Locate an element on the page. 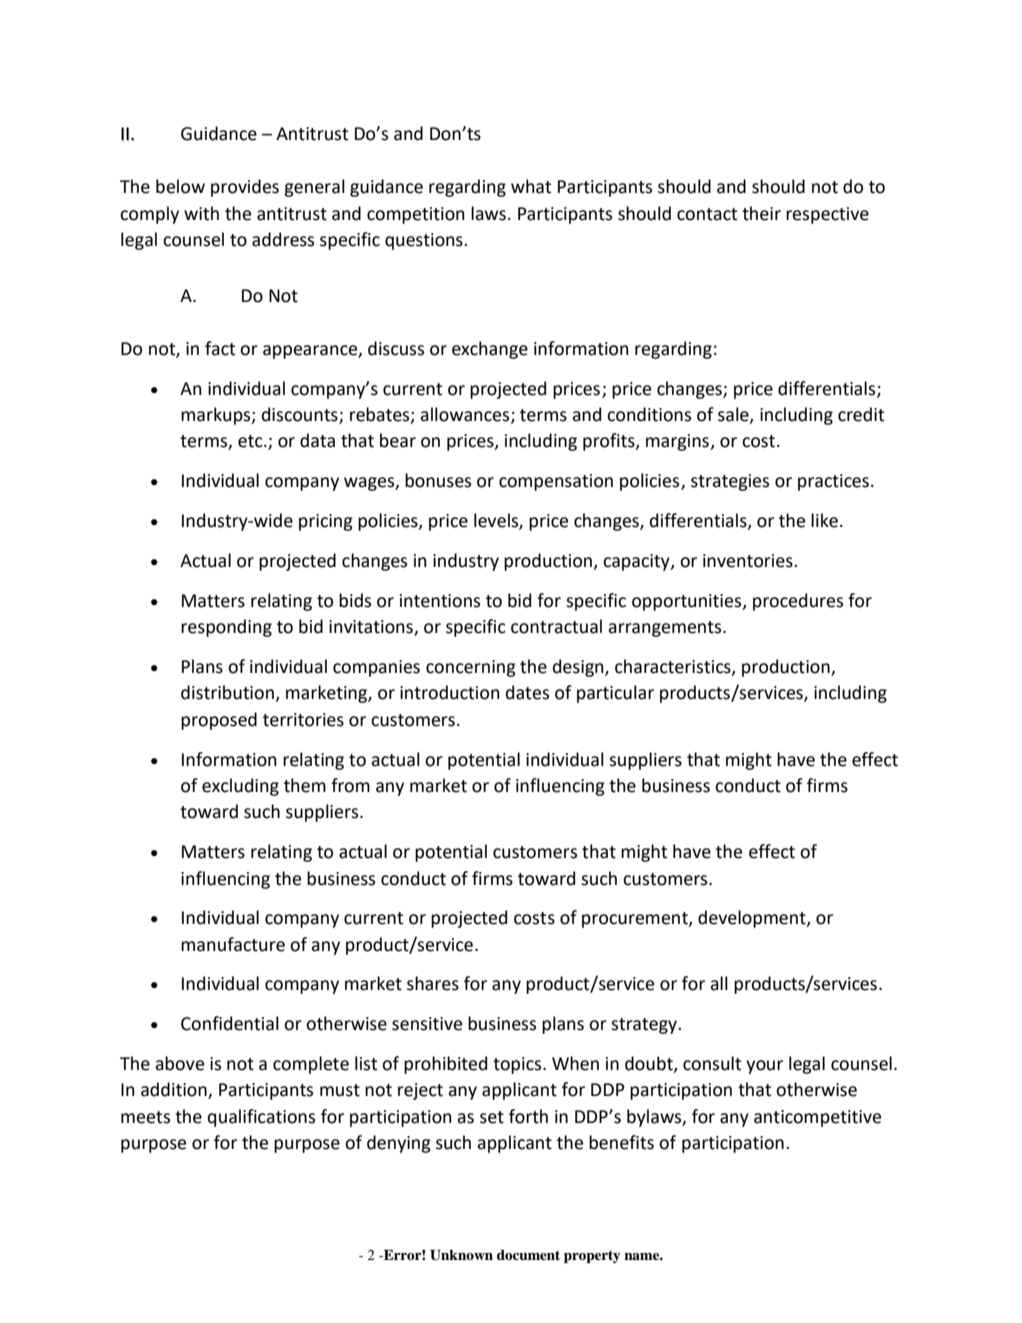 The width and height of the image is (1022, 1323). qualifications is located at coordinates (261, 1118).
